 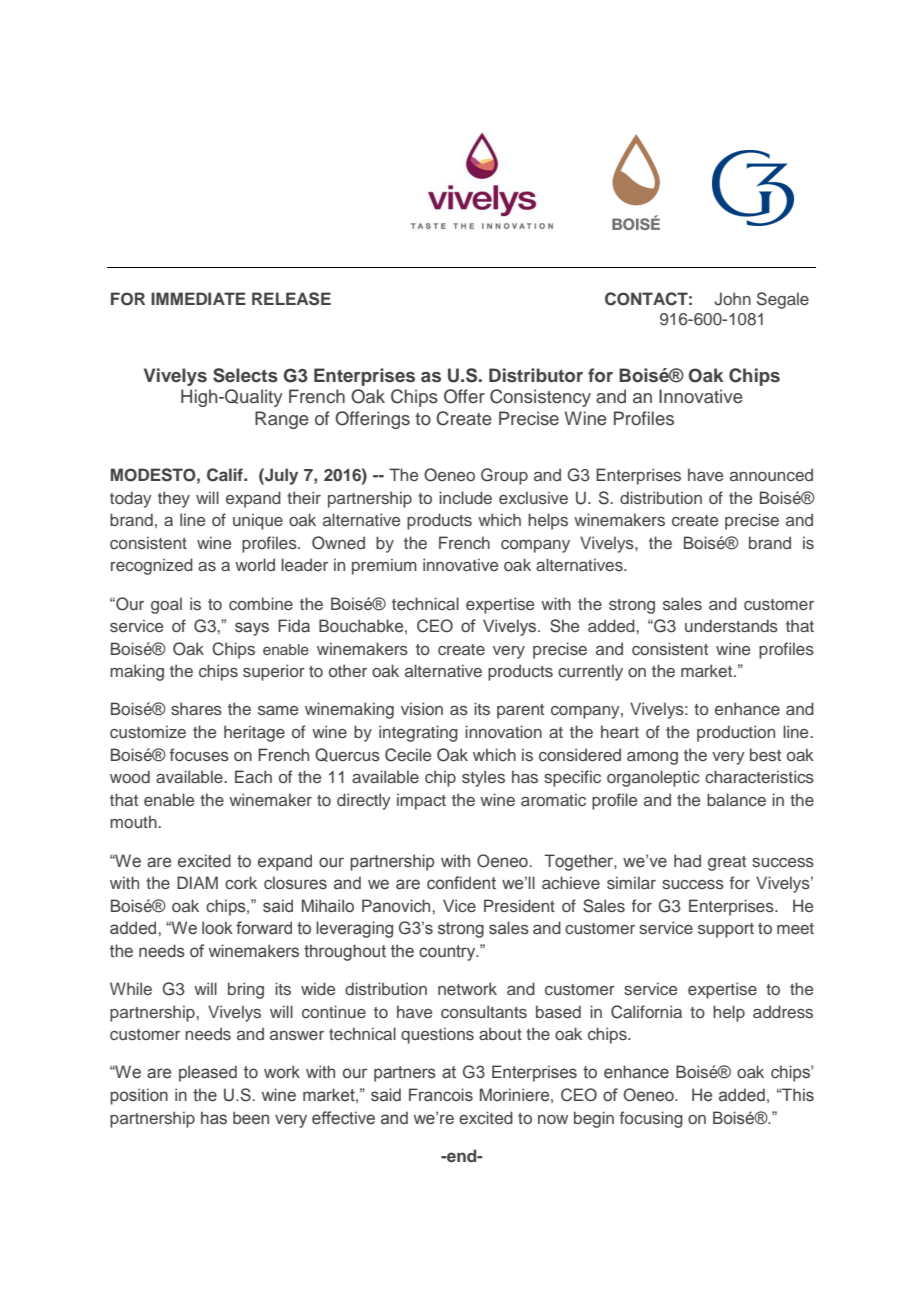 What do you see at coordinates (461, 883) in the screenshot?
I see `confident` at bounding box center [461, 883].
